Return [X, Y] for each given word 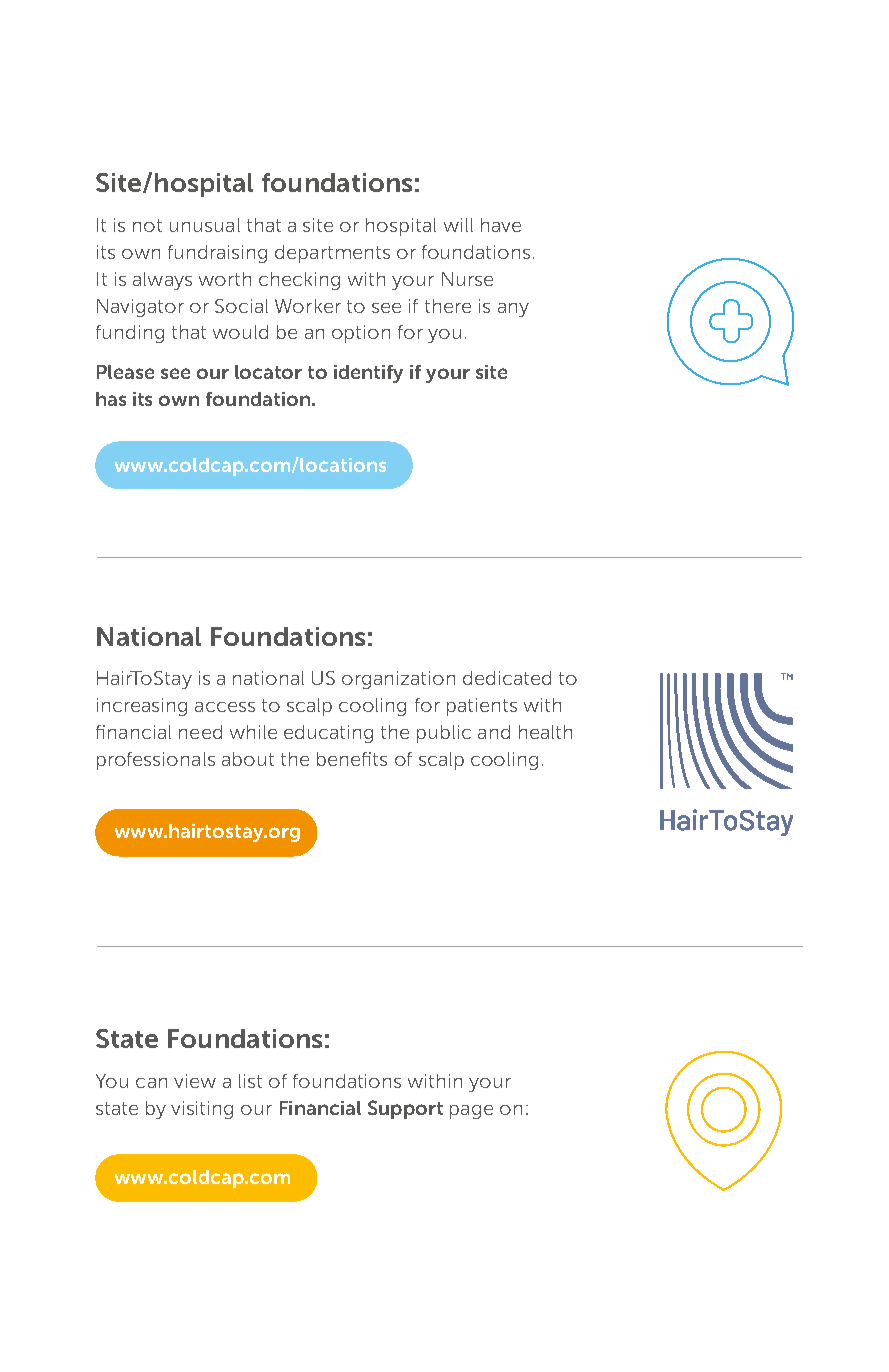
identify [368, 374]
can [151, 1083]
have [501, 225]
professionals [156, 761]
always [162, 281]
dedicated [507, 678]
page [471, 1112]
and [494, 732]
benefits [352, 759]
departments [332, 254]
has [111, 399]
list [250, 1081]
